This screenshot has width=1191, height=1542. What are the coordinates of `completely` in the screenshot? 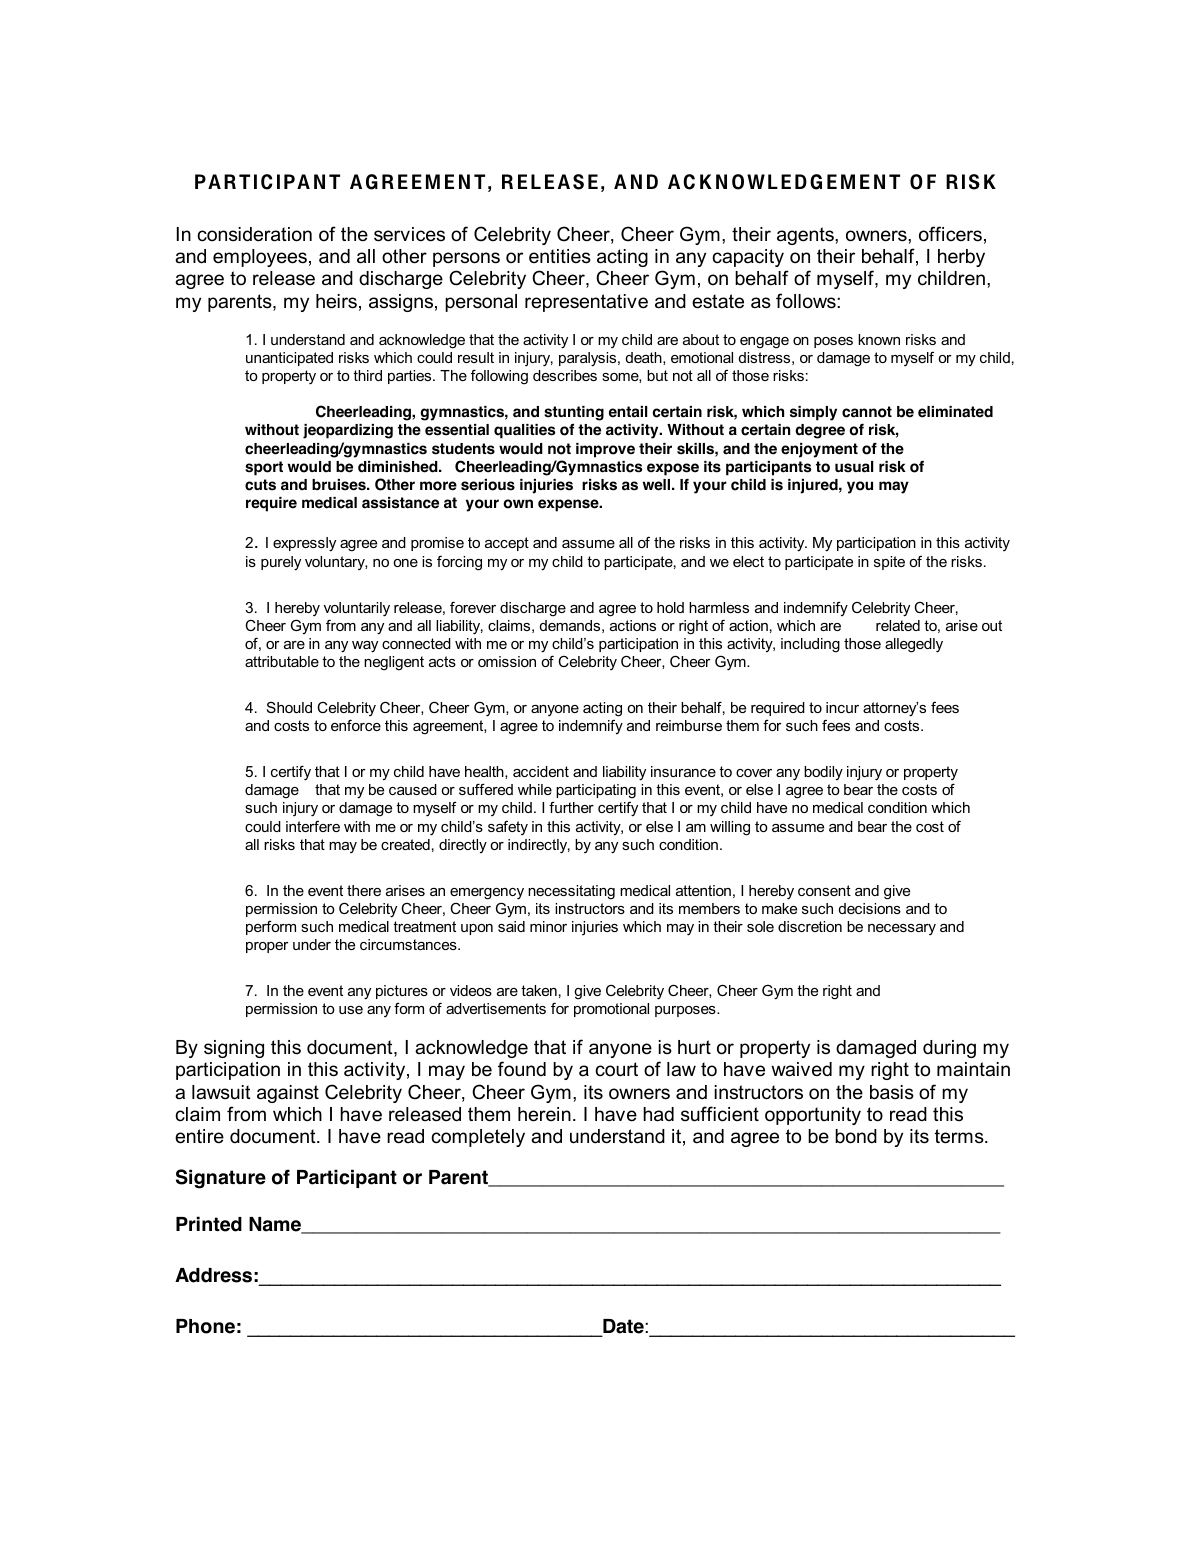 It's located at (478, 1138).
